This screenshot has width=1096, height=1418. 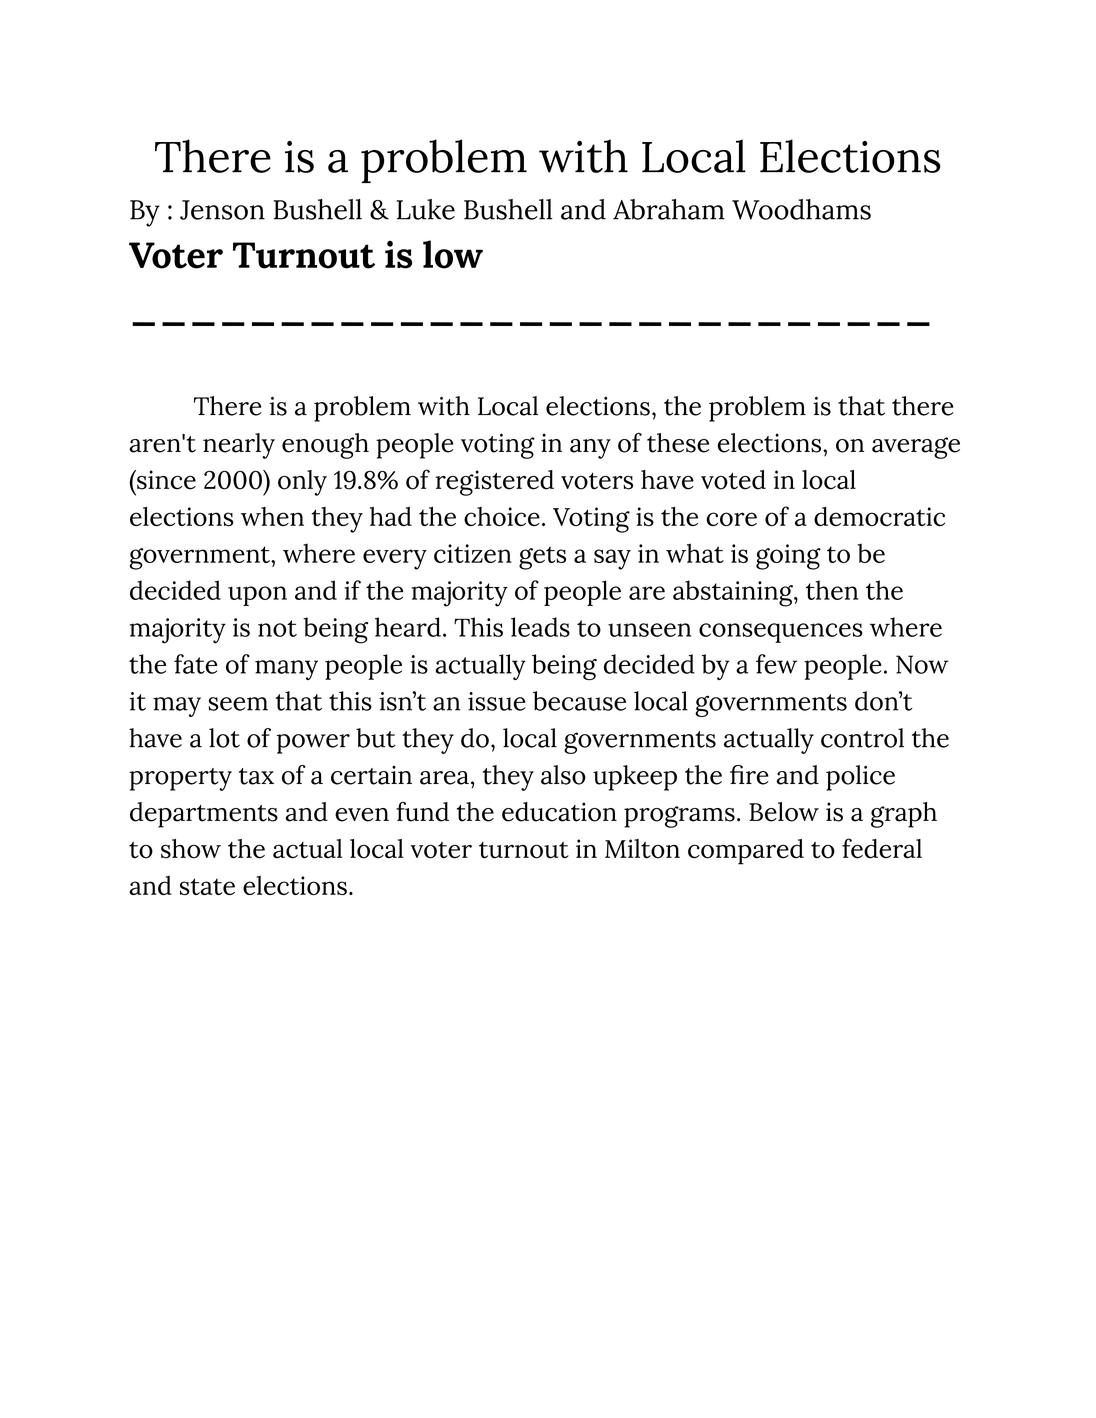 I want to click on nearly, so click(x=239, y=446).
